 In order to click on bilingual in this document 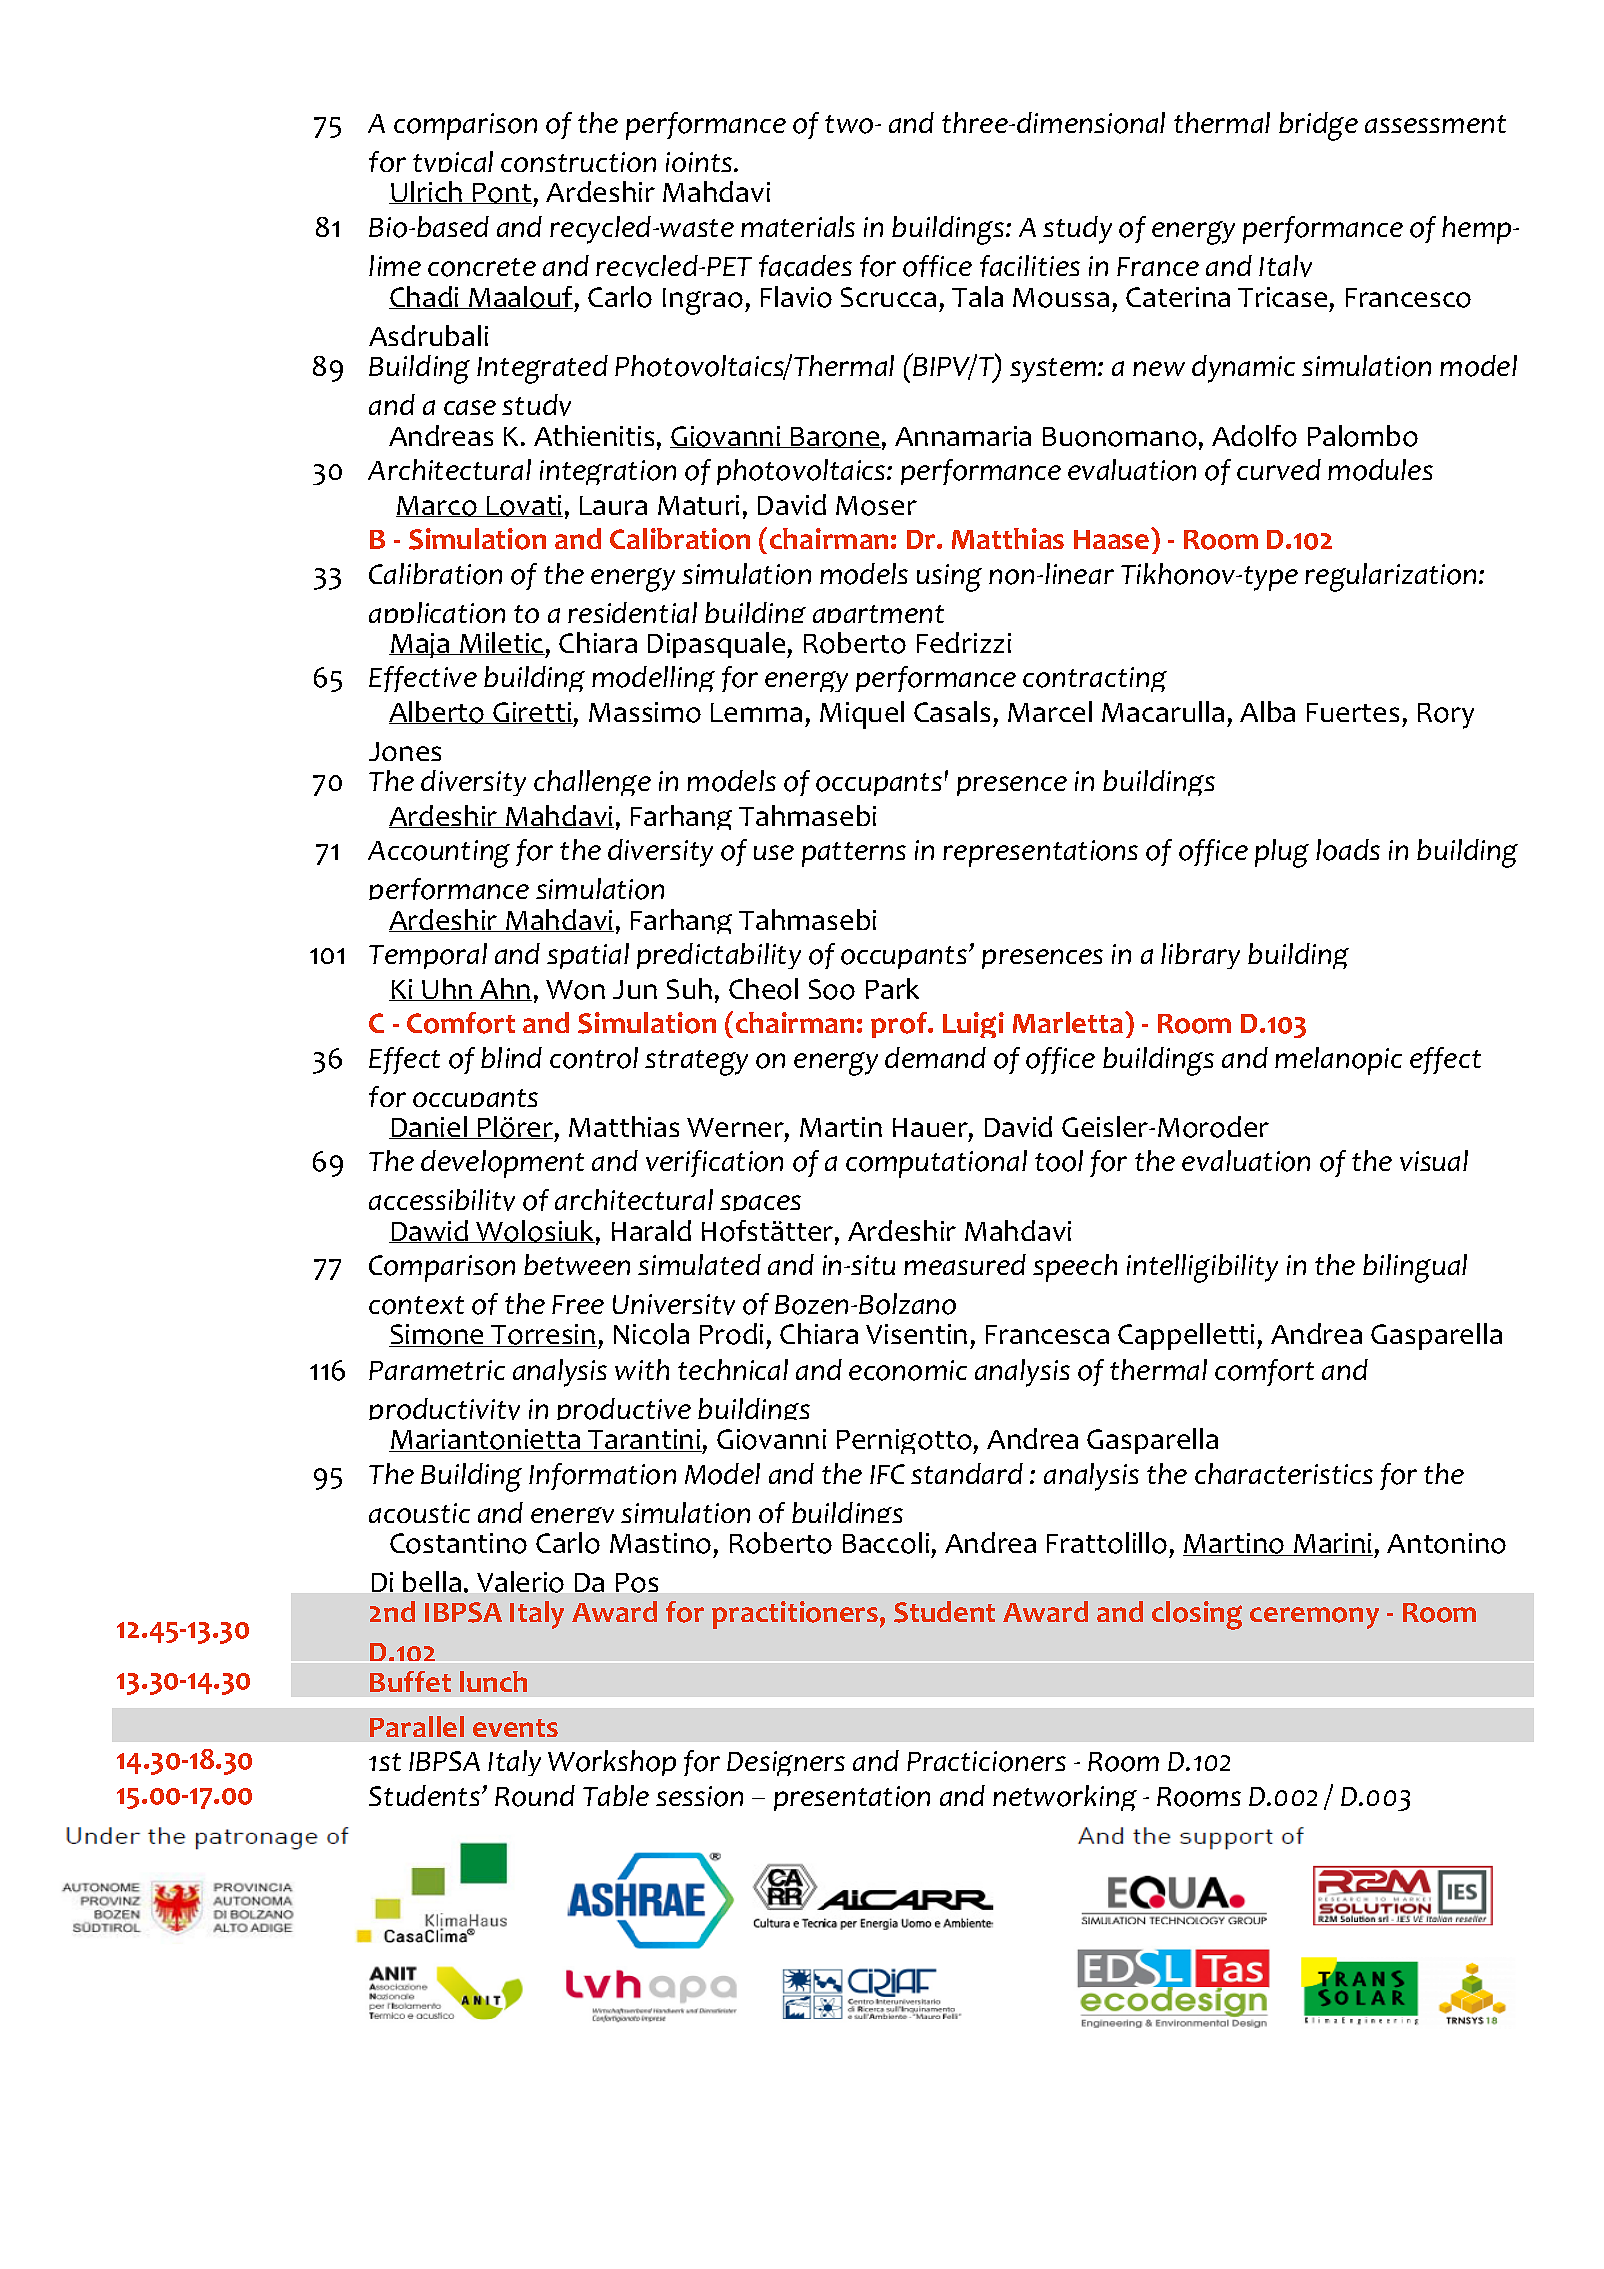, I will do `click(1415, 1268)`.
